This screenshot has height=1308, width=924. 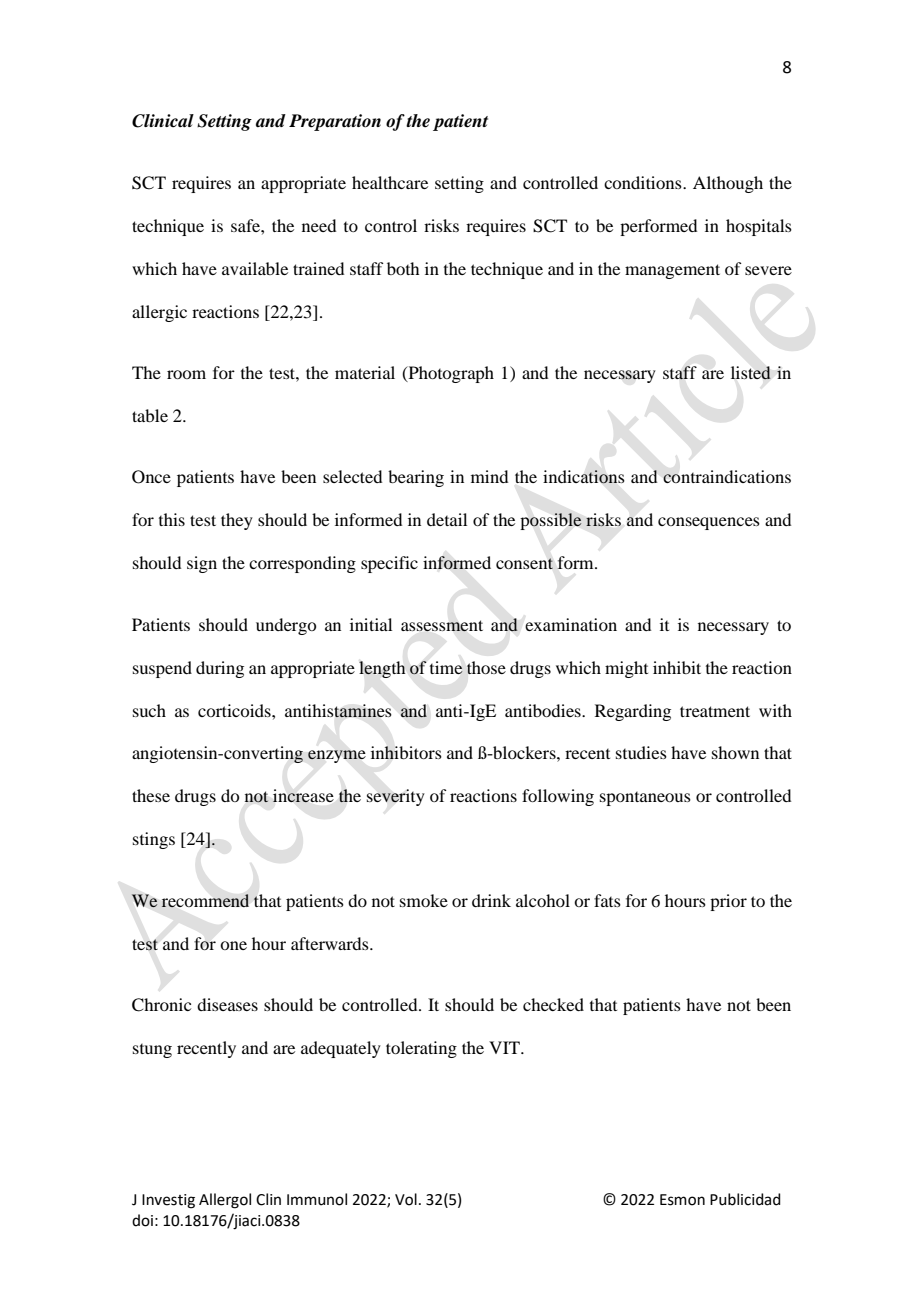 What do you see at coordinates (728, 902) in the screenshot?
I see `prior` at bounding box center [728, 902].
